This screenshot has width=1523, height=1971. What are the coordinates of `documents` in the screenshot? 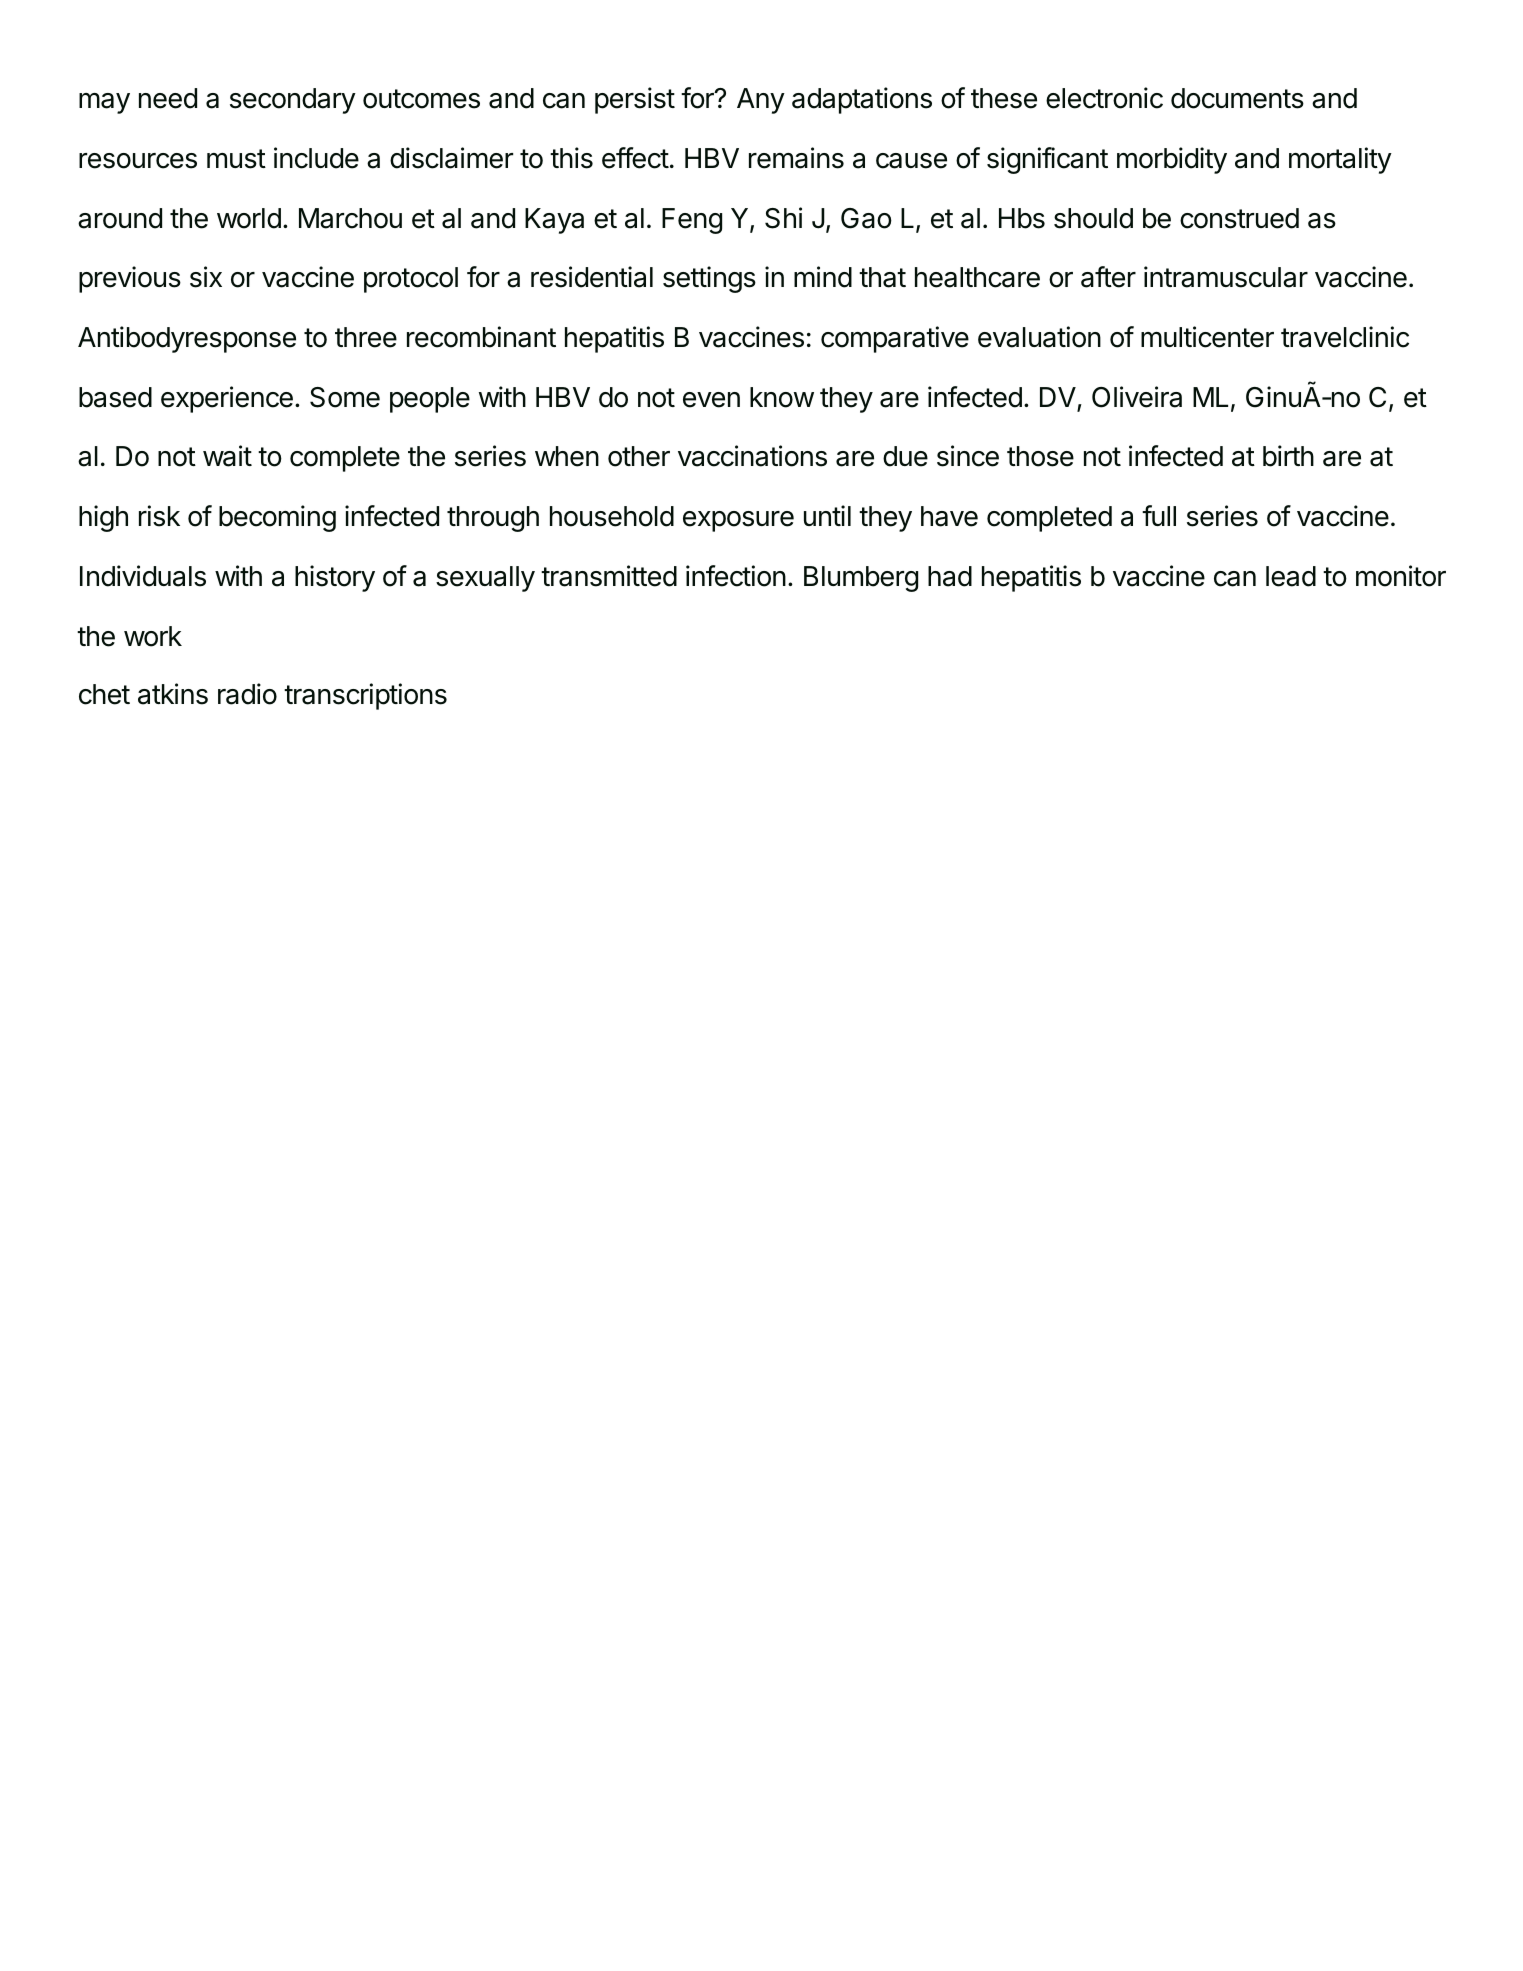 It's located at (1237, 98).
